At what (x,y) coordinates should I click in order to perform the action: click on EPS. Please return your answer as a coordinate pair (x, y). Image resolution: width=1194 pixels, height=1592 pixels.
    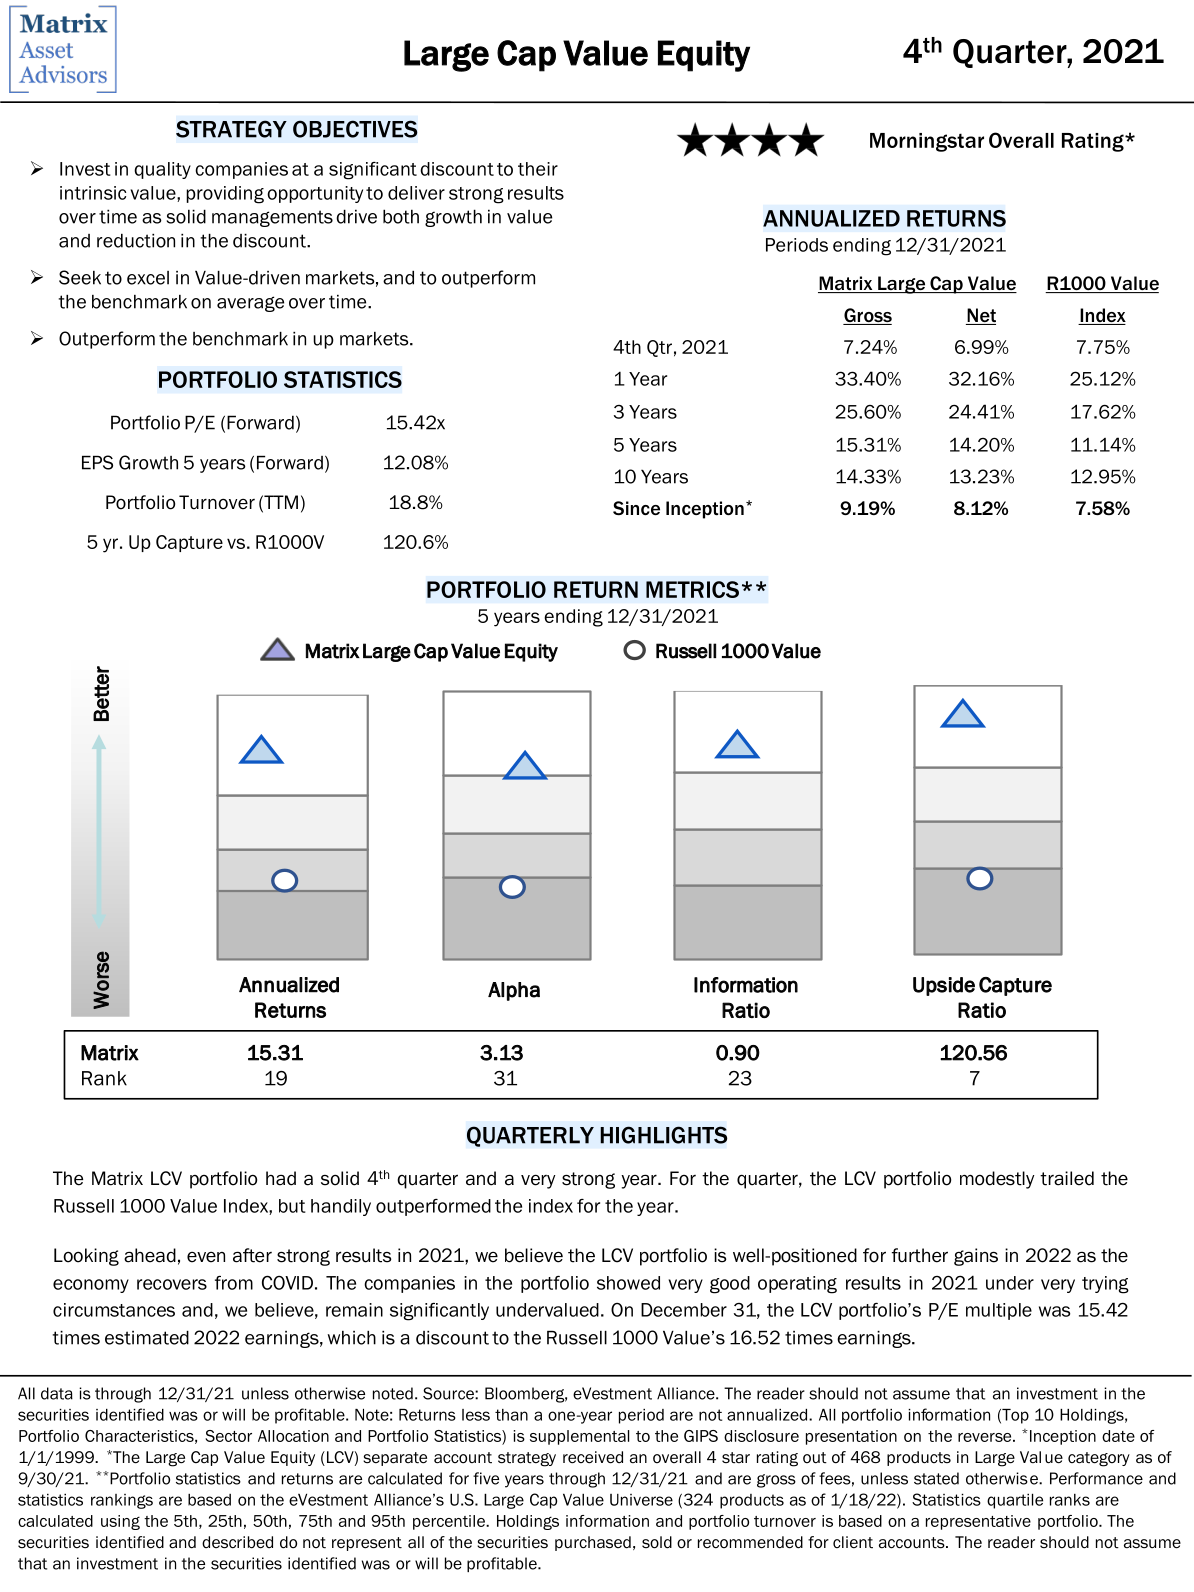
    Looking at the image, I should click on (97, 462).
